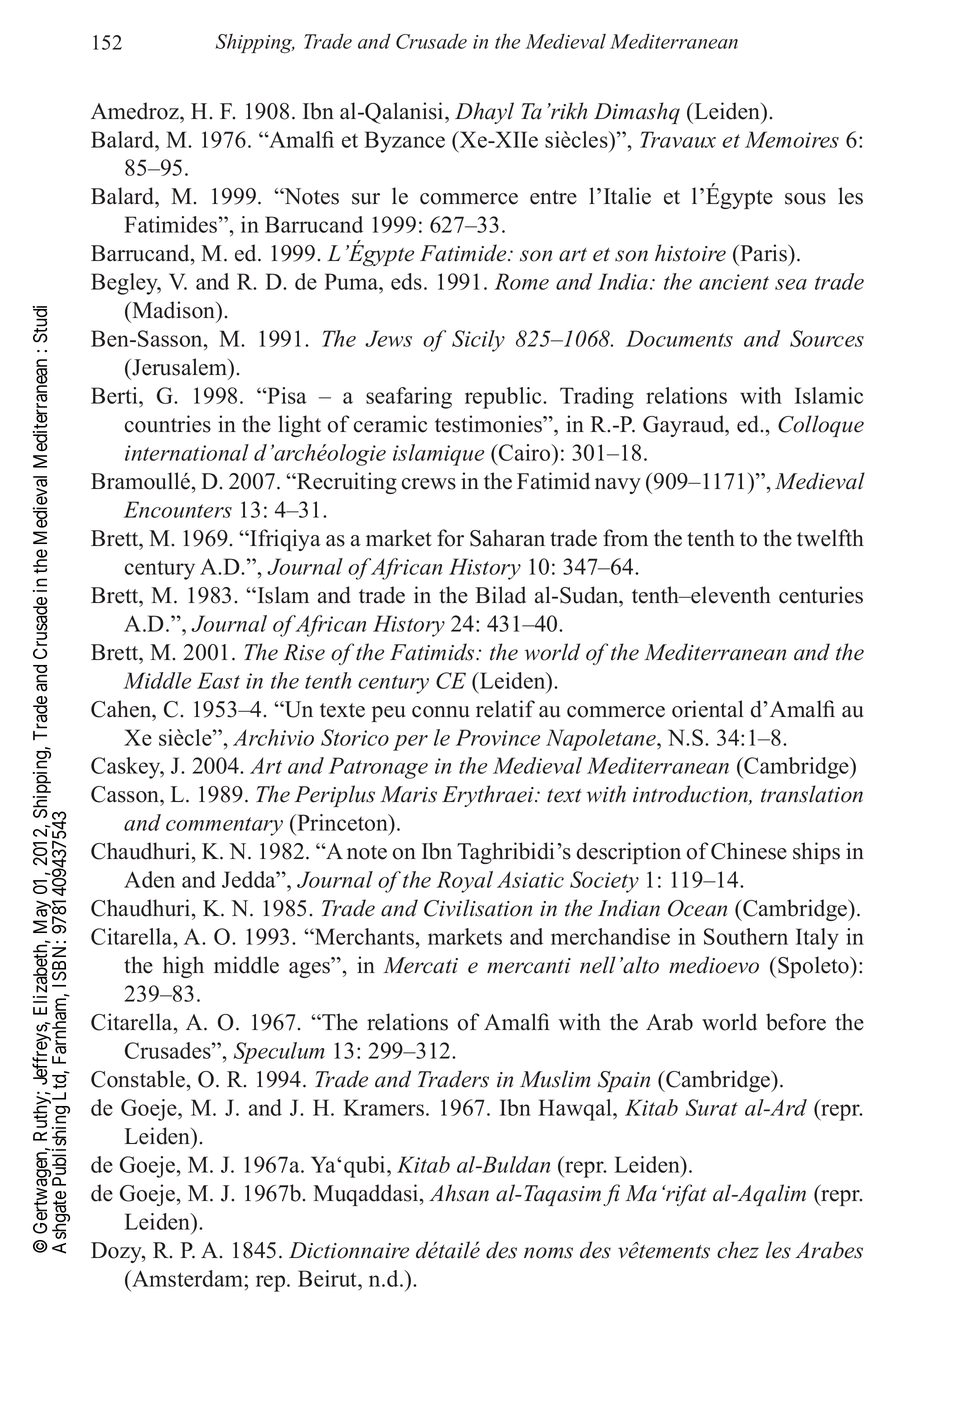 The width and height of the screenshot is (955, 1426). I want to click on Amsterdam, so click(187, 1278).
